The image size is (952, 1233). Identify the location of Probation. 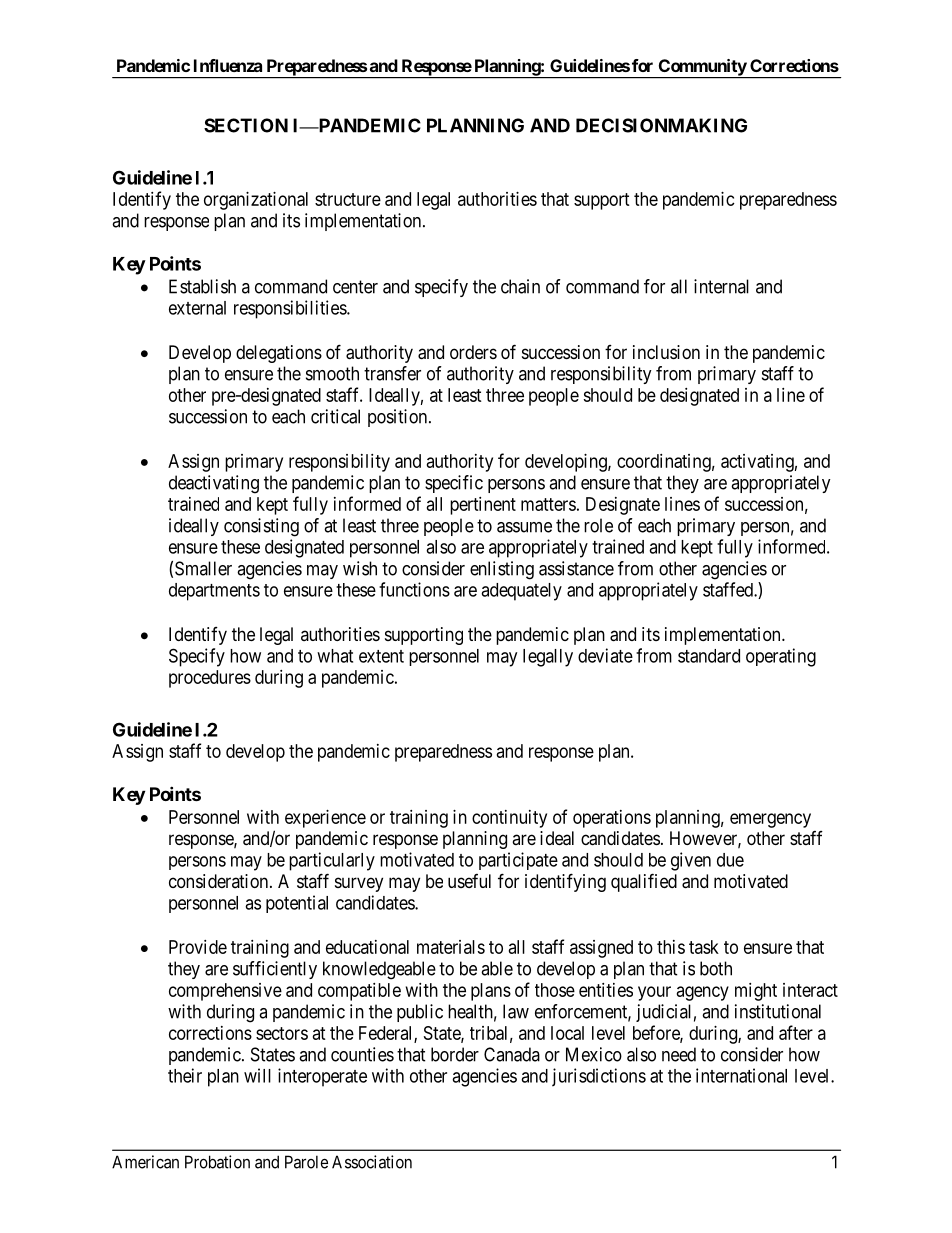
(217, 1162).
